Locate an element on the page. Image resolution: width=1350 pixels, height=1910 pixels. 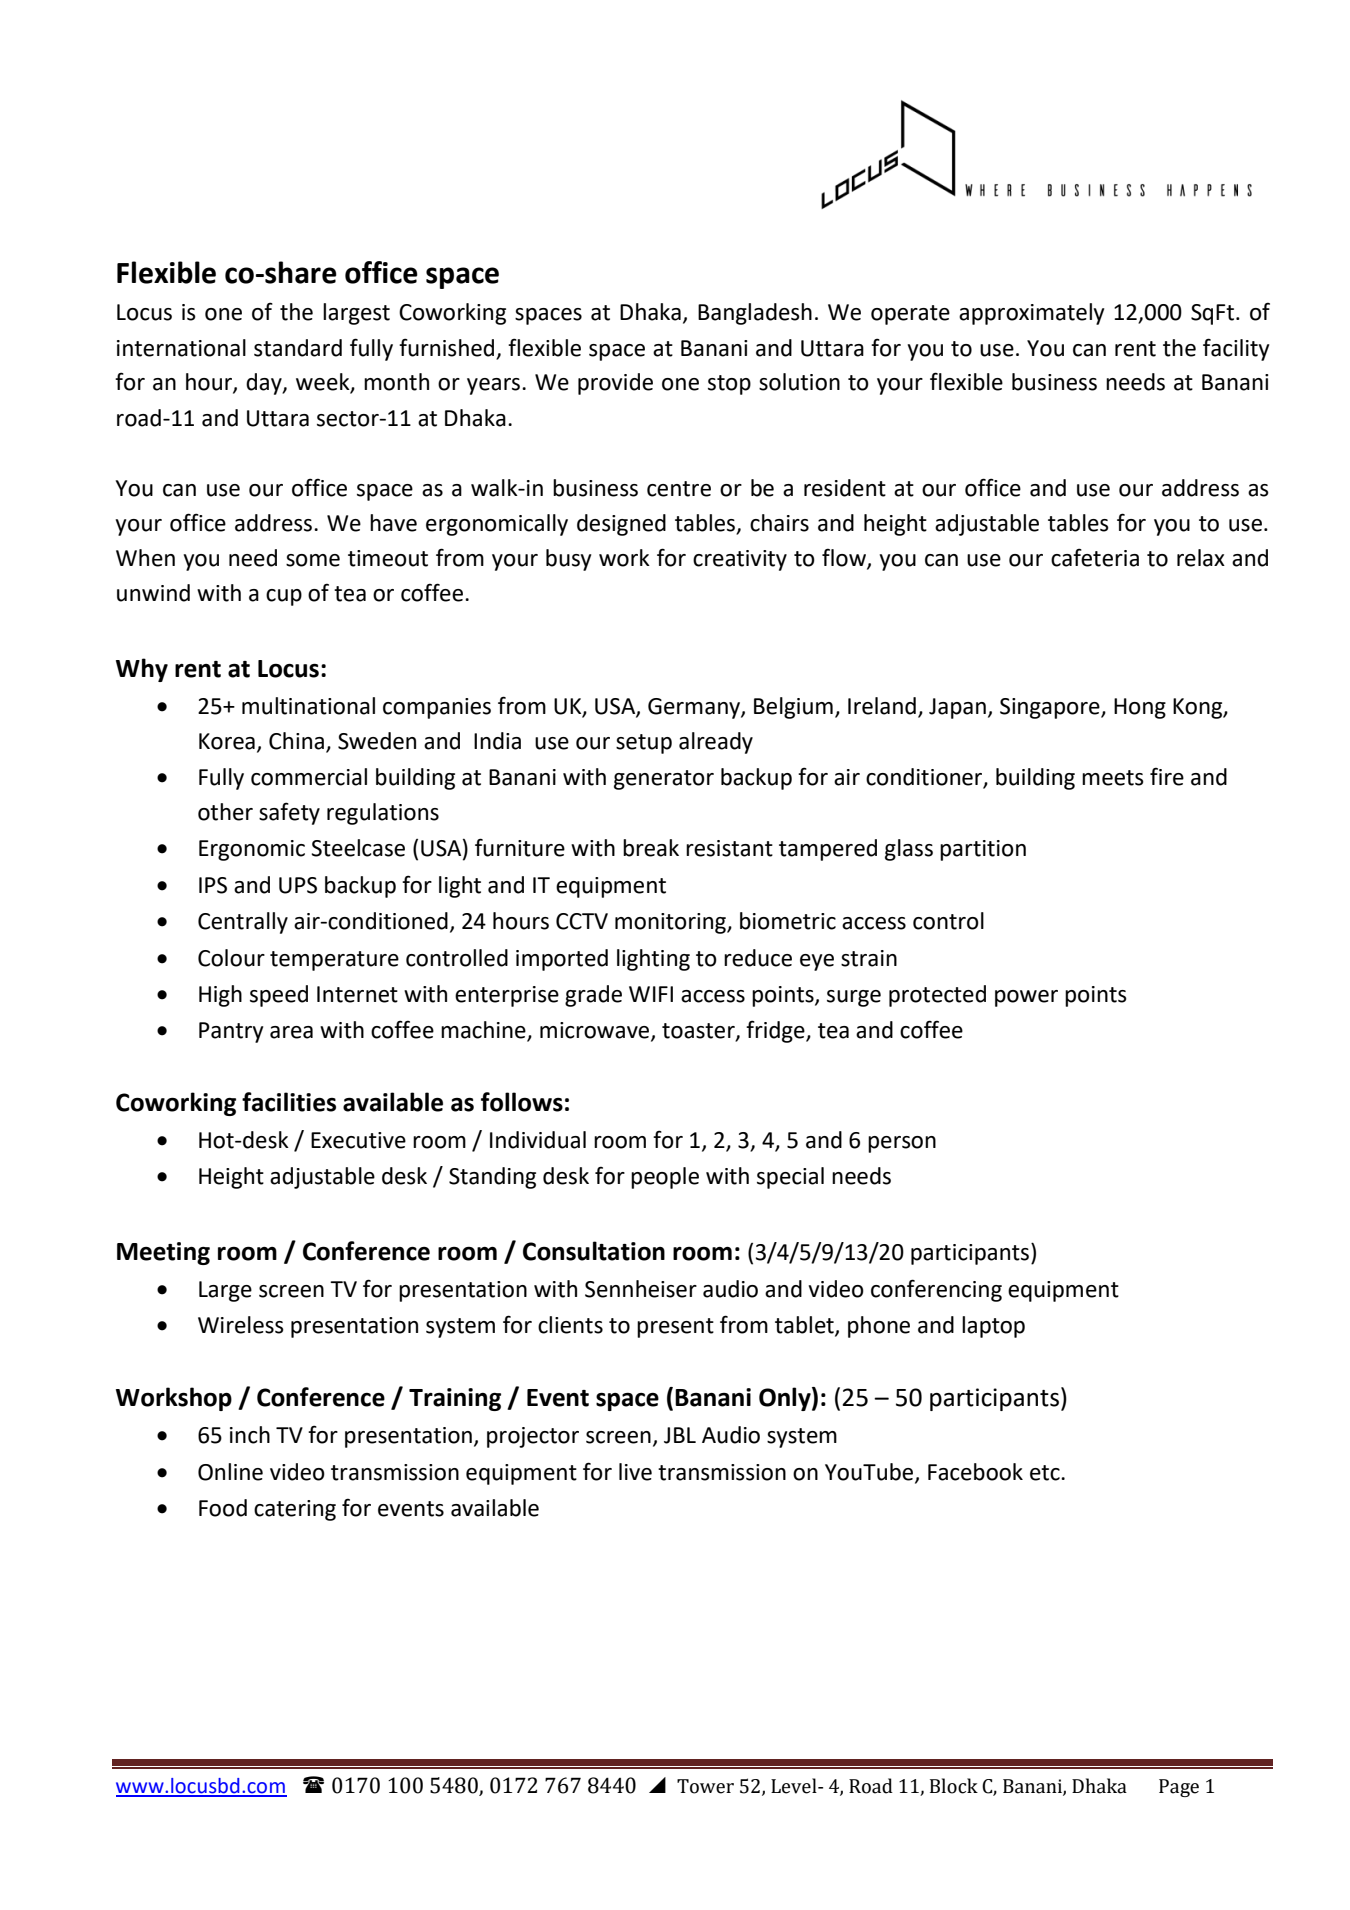
stop is located at coordinates (729, 385).
